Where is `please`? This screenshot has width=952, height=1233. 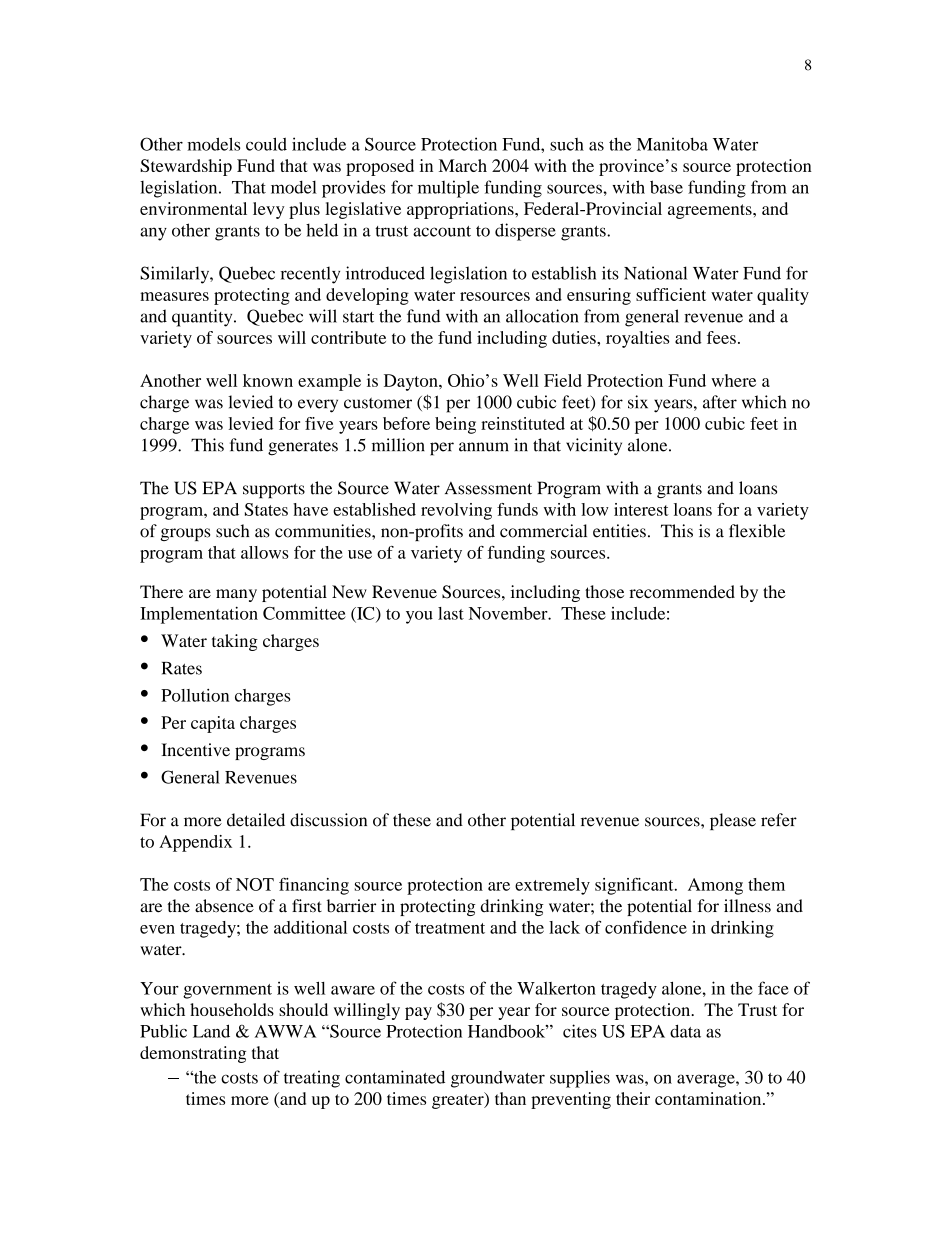 please is located at coordinates (733, 821).
